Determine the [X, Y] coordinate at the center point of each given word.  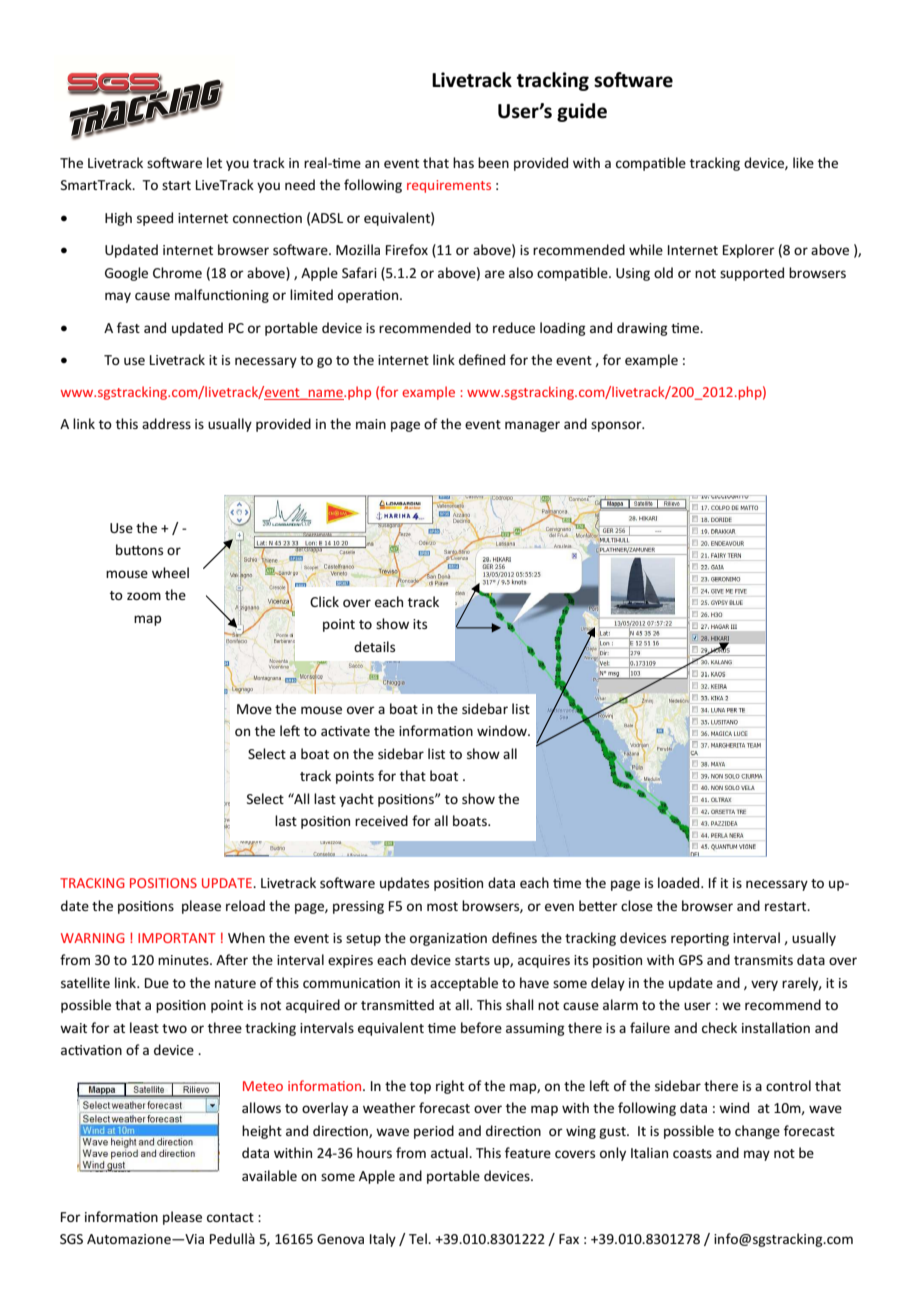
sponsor [617, 426]
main [371, 424]
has [463, 162]
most [442, 906]
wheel [170, 572]
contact [230, 1217]
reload [245, 905]
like [803, 162]
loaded [680, 882]
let [214, 162]
